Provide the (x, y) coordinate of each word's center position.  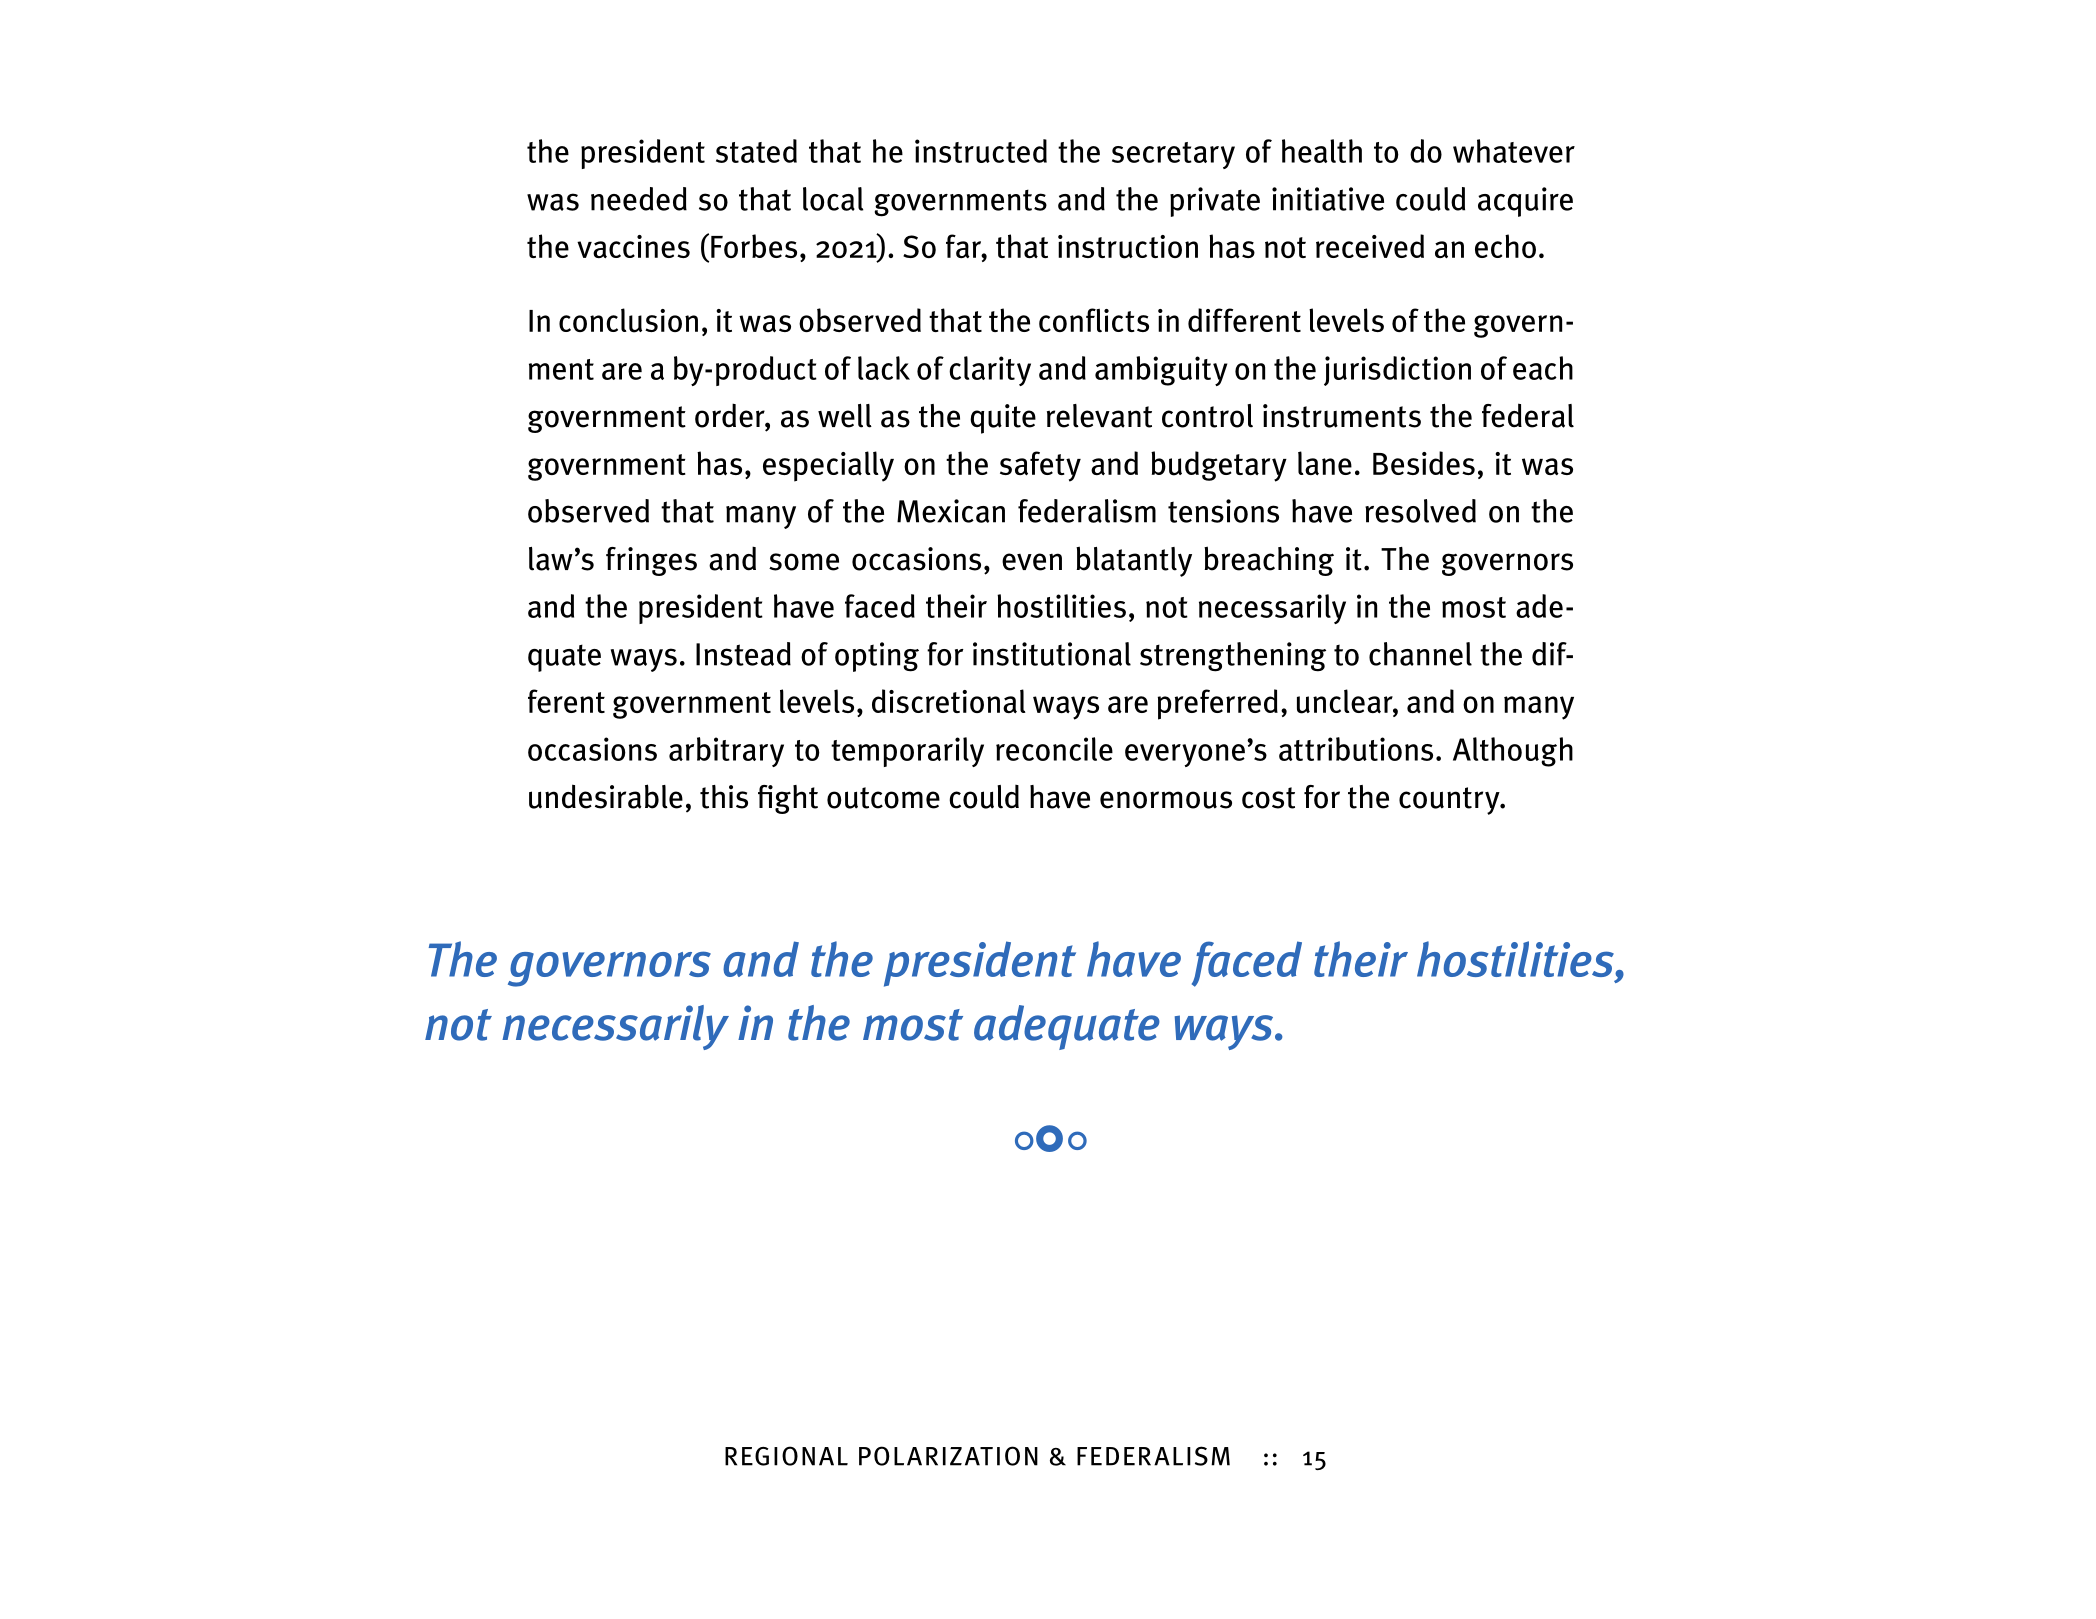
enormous (1166, 800)
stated (756, 151)
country (1450, 801)
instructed (981, 151)
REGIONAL (786, 1456)
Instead (743, 654)
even (1032, 562)
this (724, 797)
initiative (1328, 199)
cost (1268, 798)
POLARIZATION (948, 1456)
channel (1420, 654)
